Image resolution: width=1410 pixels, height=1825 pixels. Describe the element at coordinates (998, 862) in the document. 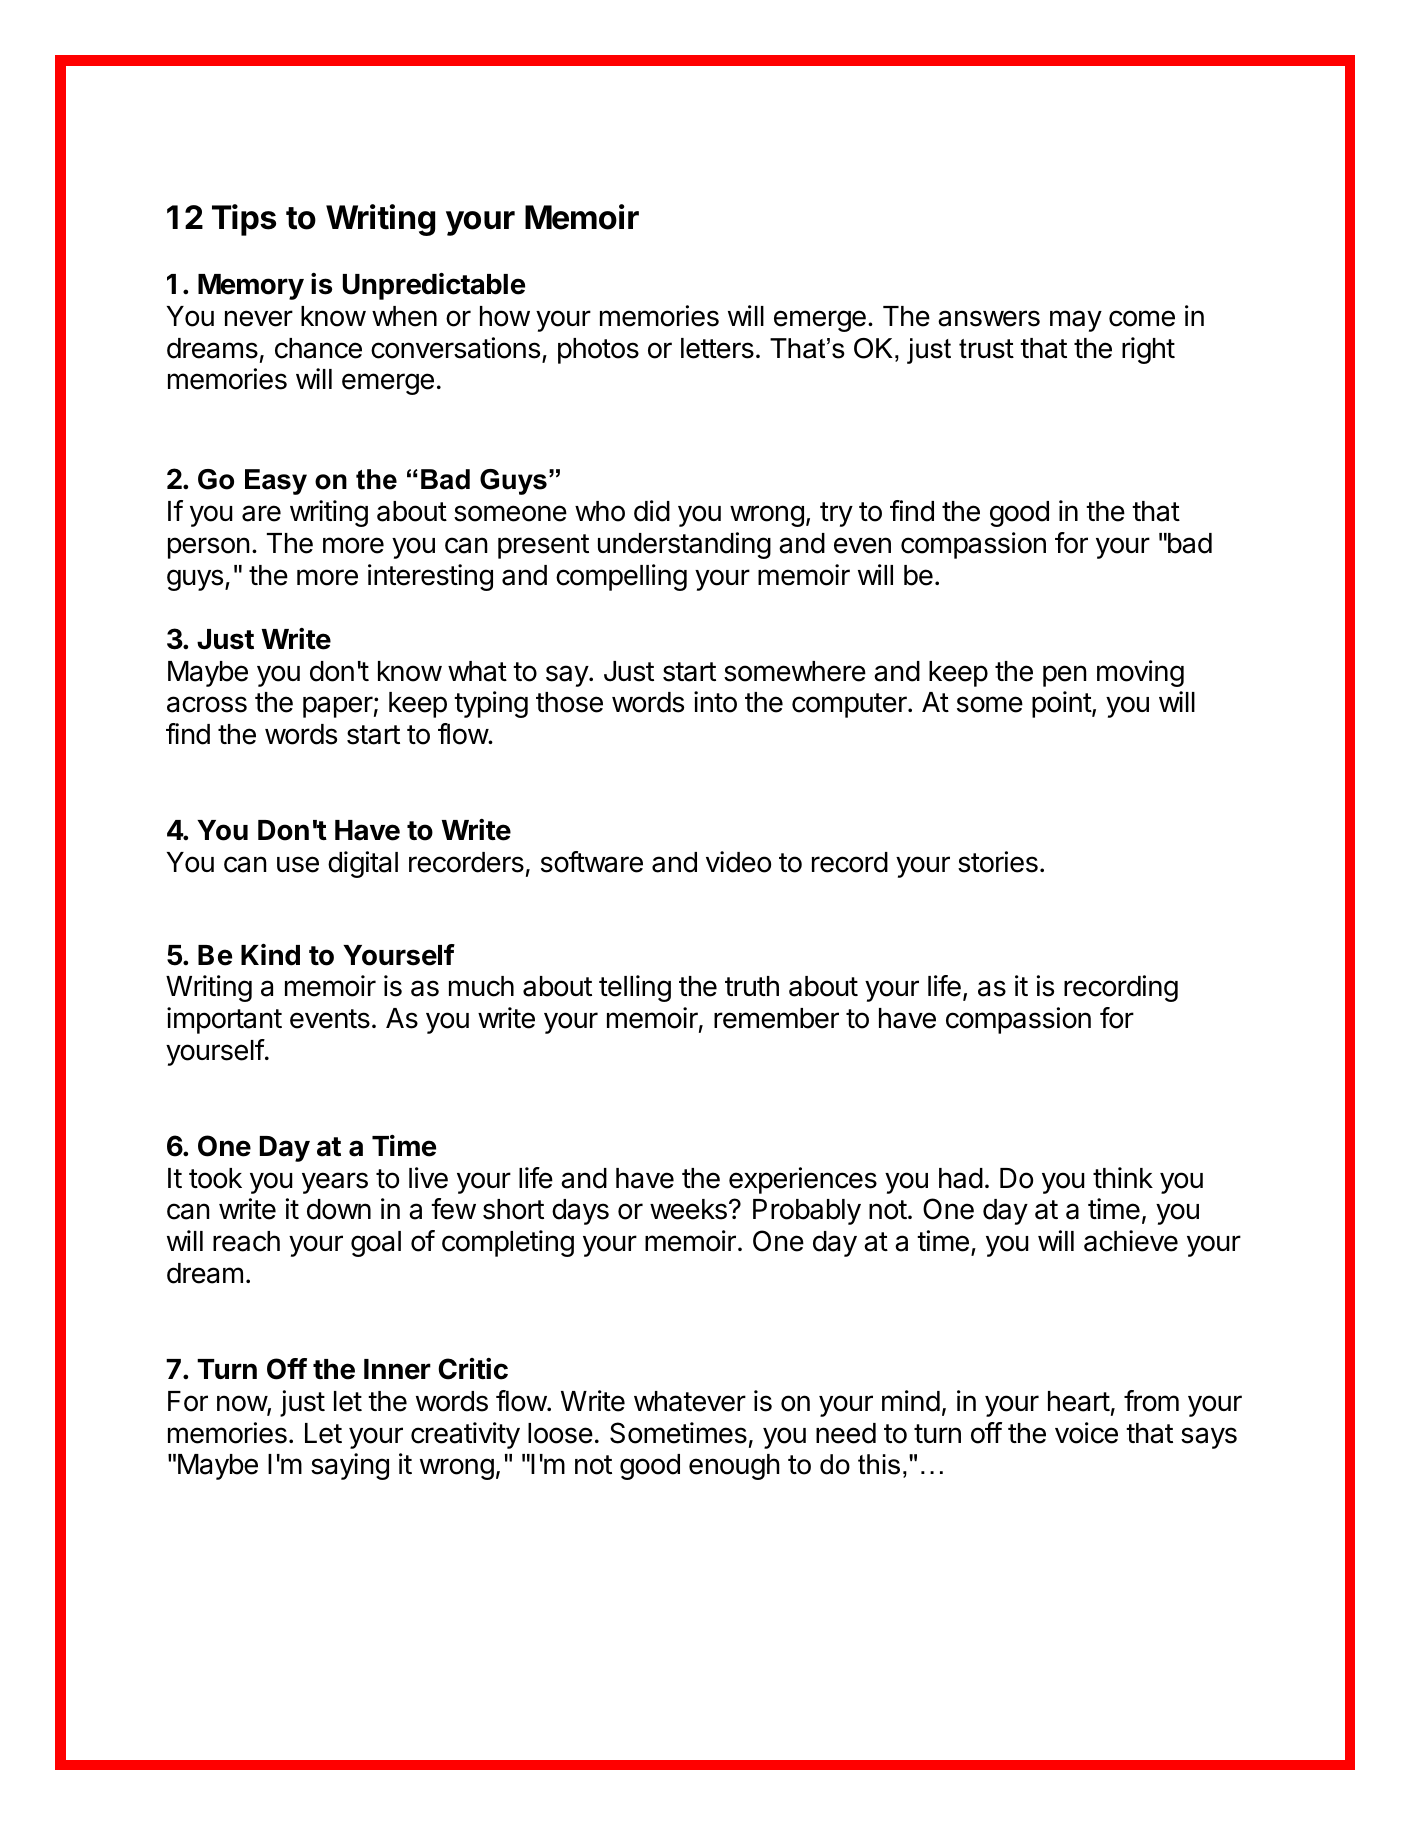

I see `stories` at that location.
